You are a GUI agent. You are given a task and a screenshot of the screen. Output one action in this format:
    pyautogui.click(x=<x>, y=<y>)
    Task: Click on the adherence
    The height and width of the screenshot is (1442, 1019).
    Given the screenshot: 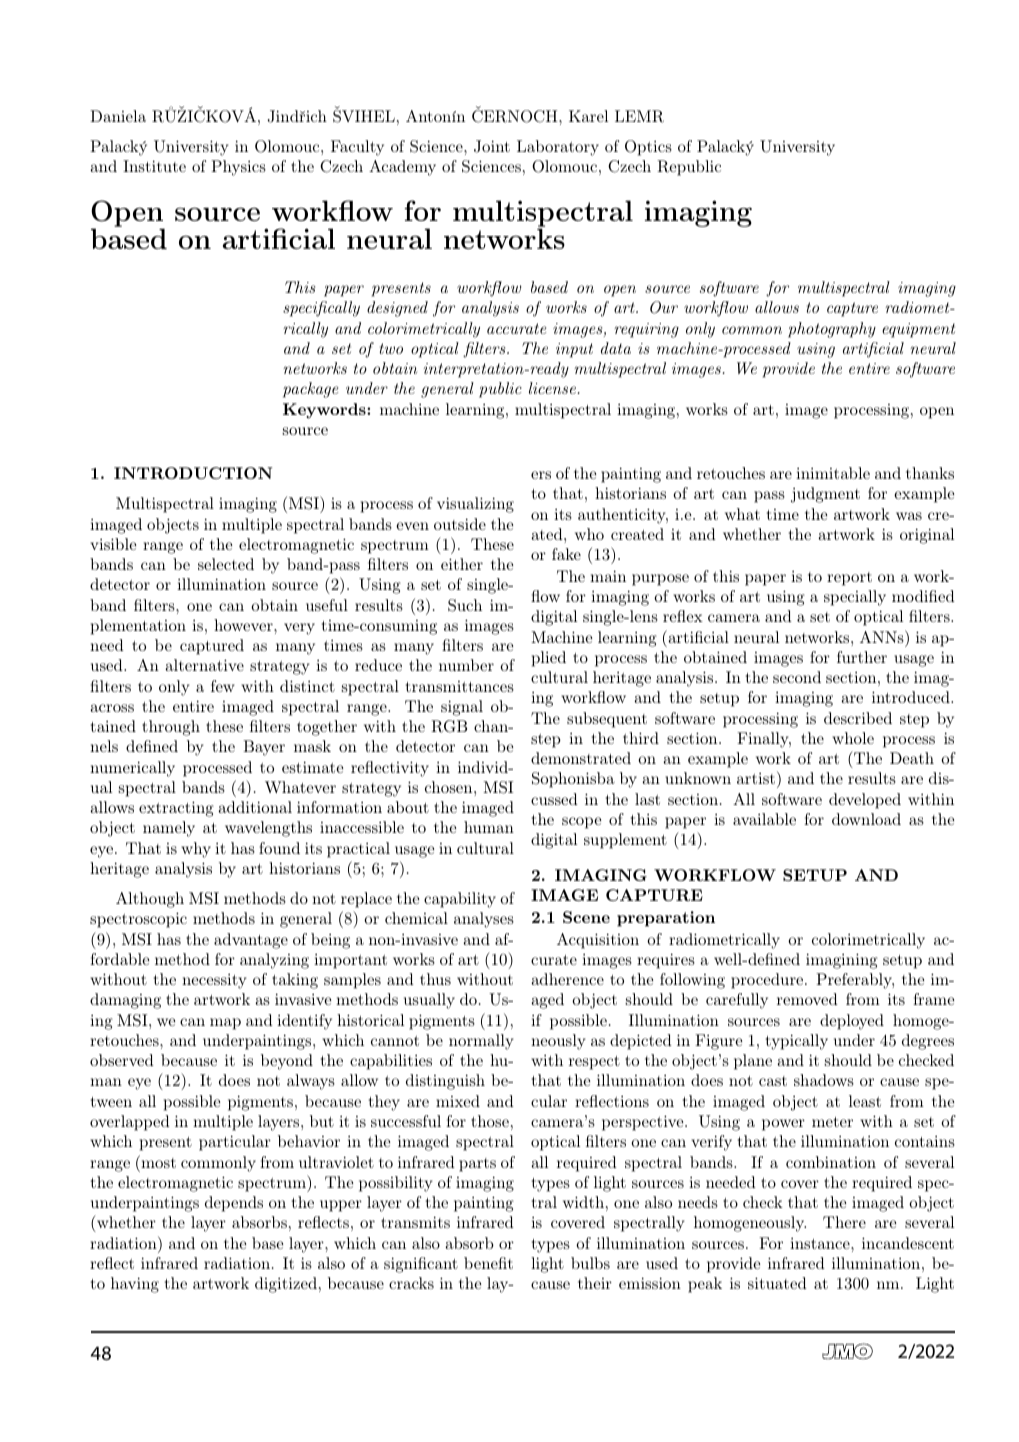 What is the action you would take?
    pyautogui.click(x=567, y=979)
